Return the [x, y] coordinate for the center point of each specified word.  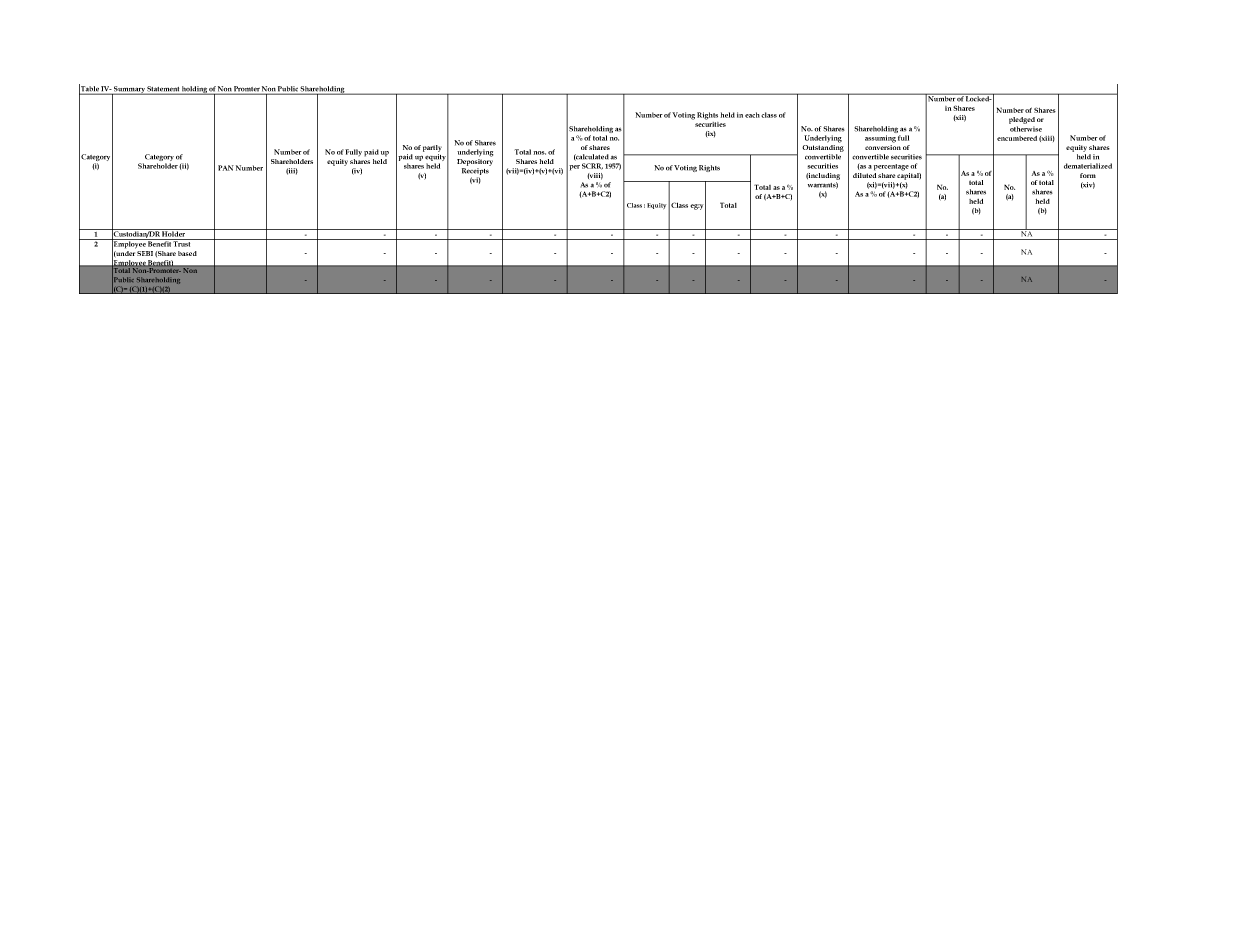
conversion [883, 146]
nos [540, 153]
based [187, 253]
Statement [163, 90]
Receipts [475, 171]
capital [909, 175]
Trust [182, 243]
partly [432, 148]
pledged [1022, 120]
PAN [226, 168]
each [752, 115]
